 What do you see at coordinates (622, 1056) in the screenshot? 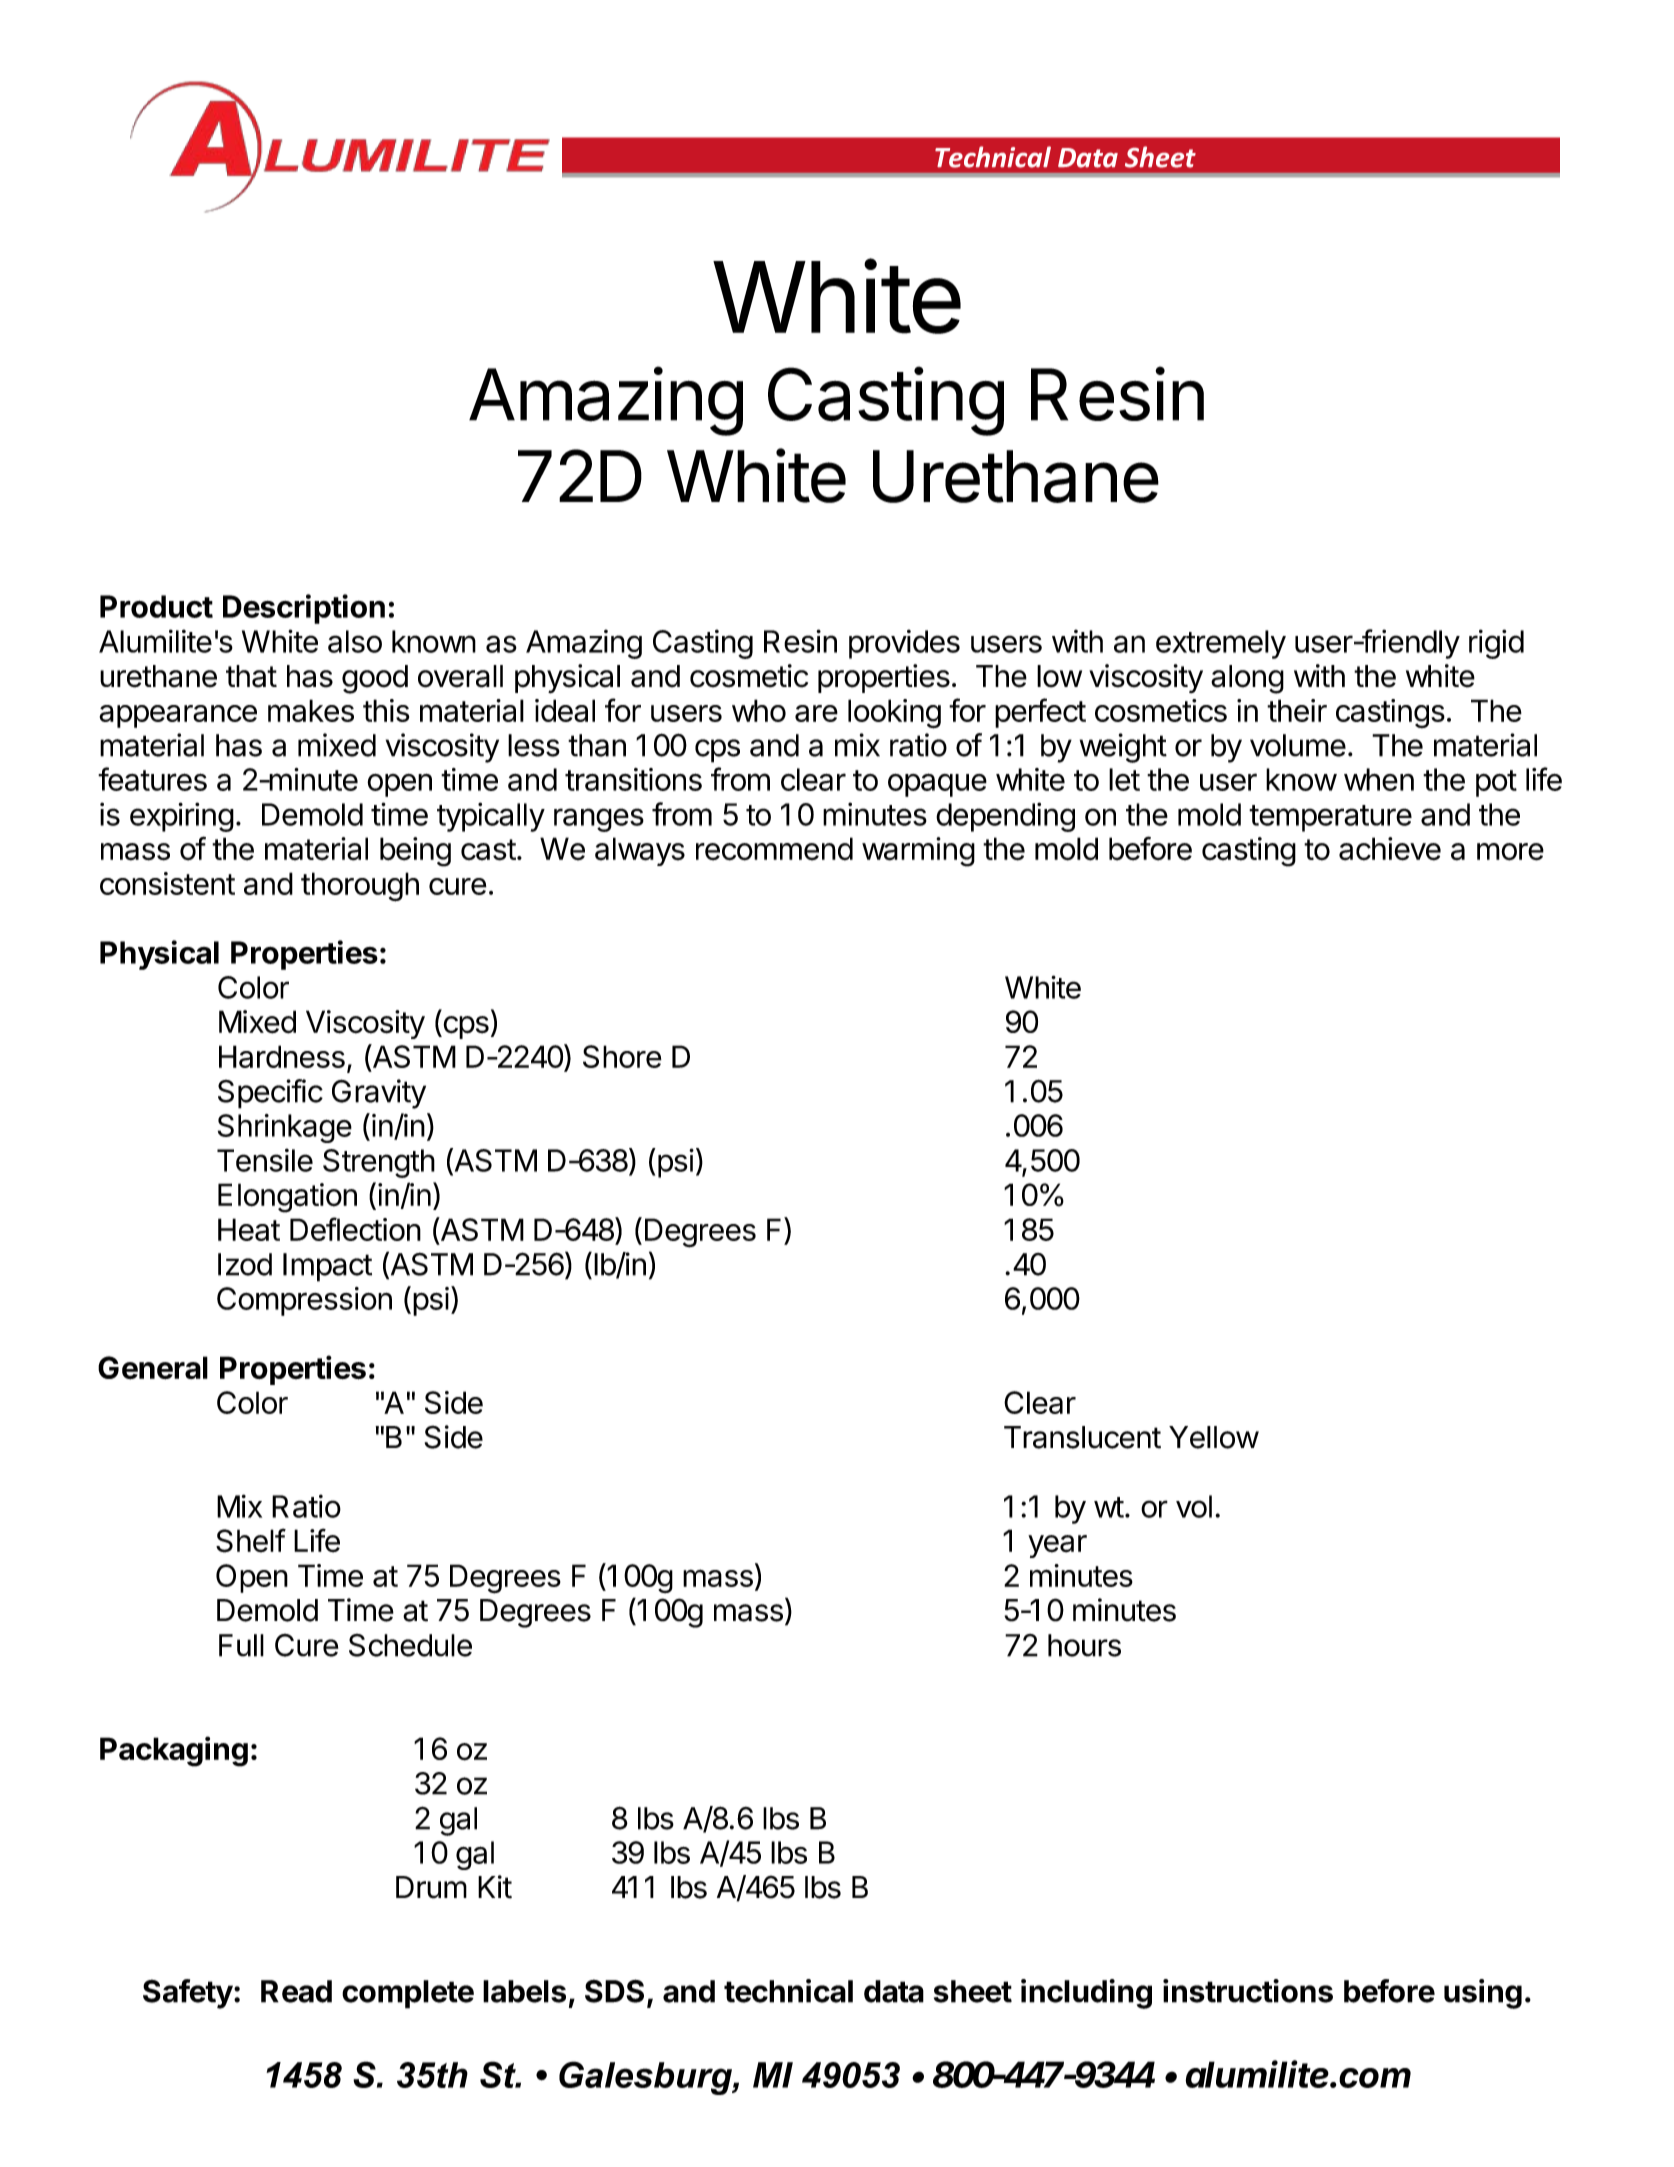
I see `Shore` at bounding box center [622, 1056].
